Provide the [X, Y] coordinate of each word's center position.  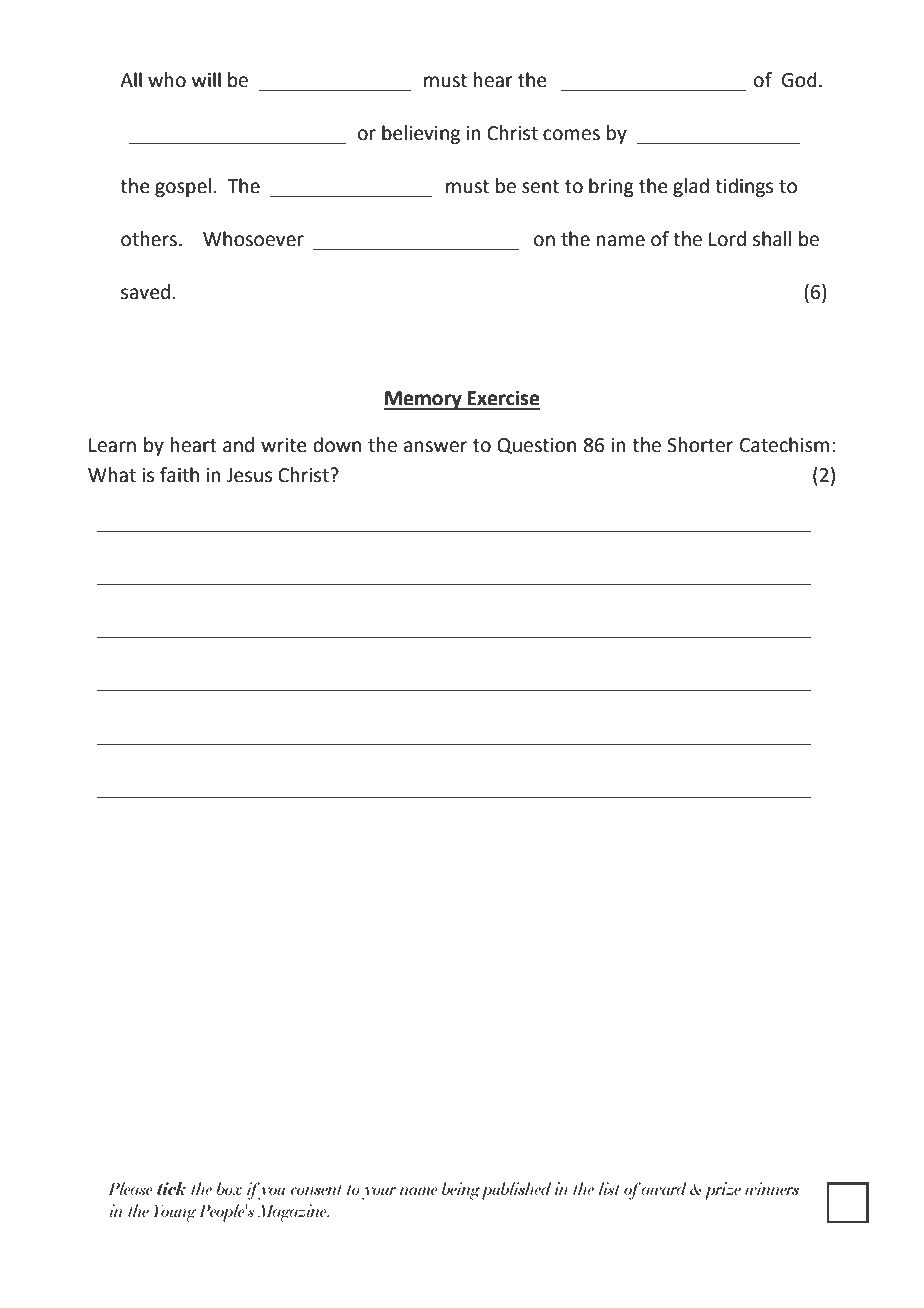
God [799, 80]
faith [179, 475]
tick [171, 1188]
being [461, 1191]
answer [435, 447]
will [206, 79]
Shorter [700, 445]
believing [421, 134]
